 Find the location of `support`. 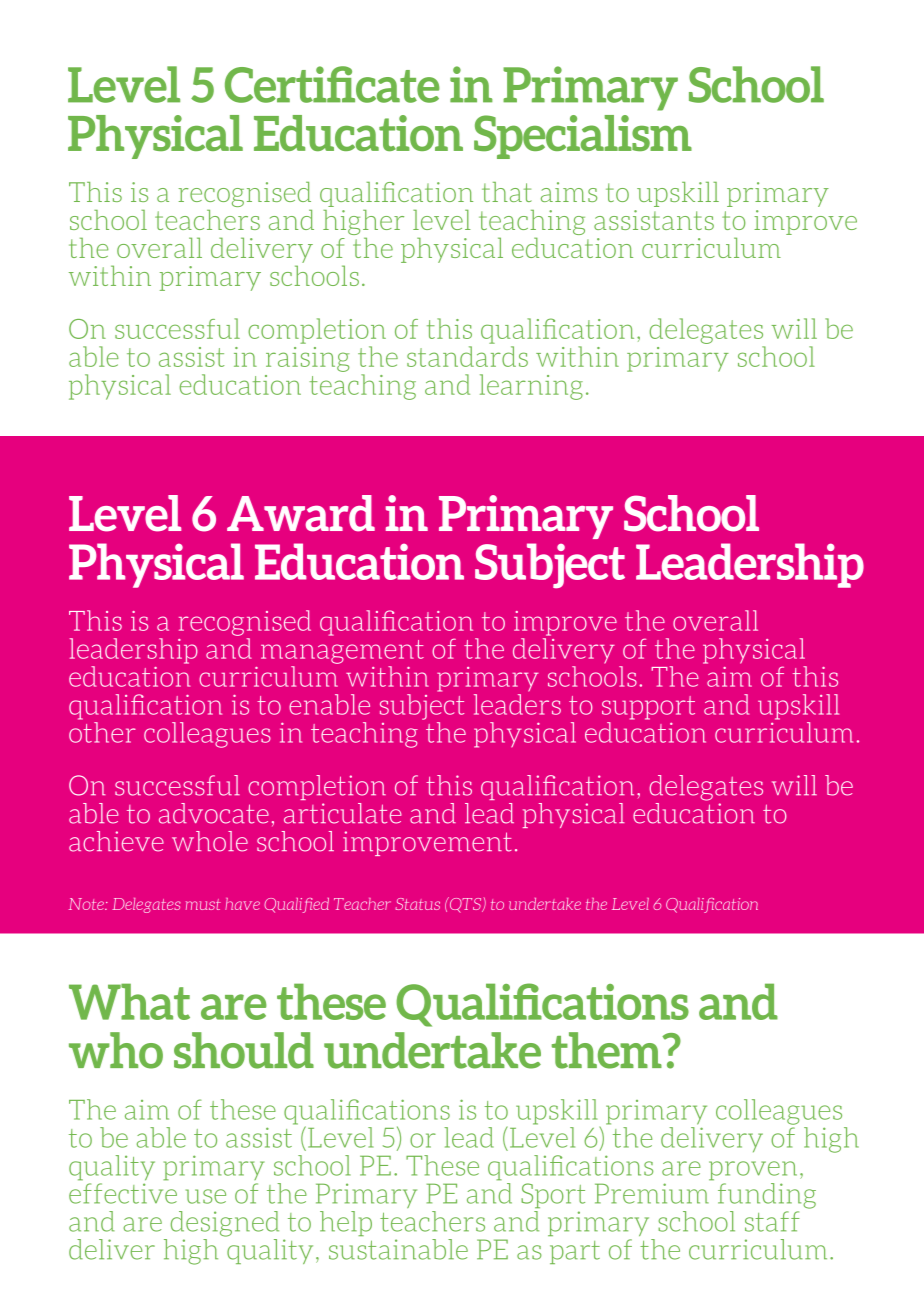

support is located at coordinates (648, 708).
